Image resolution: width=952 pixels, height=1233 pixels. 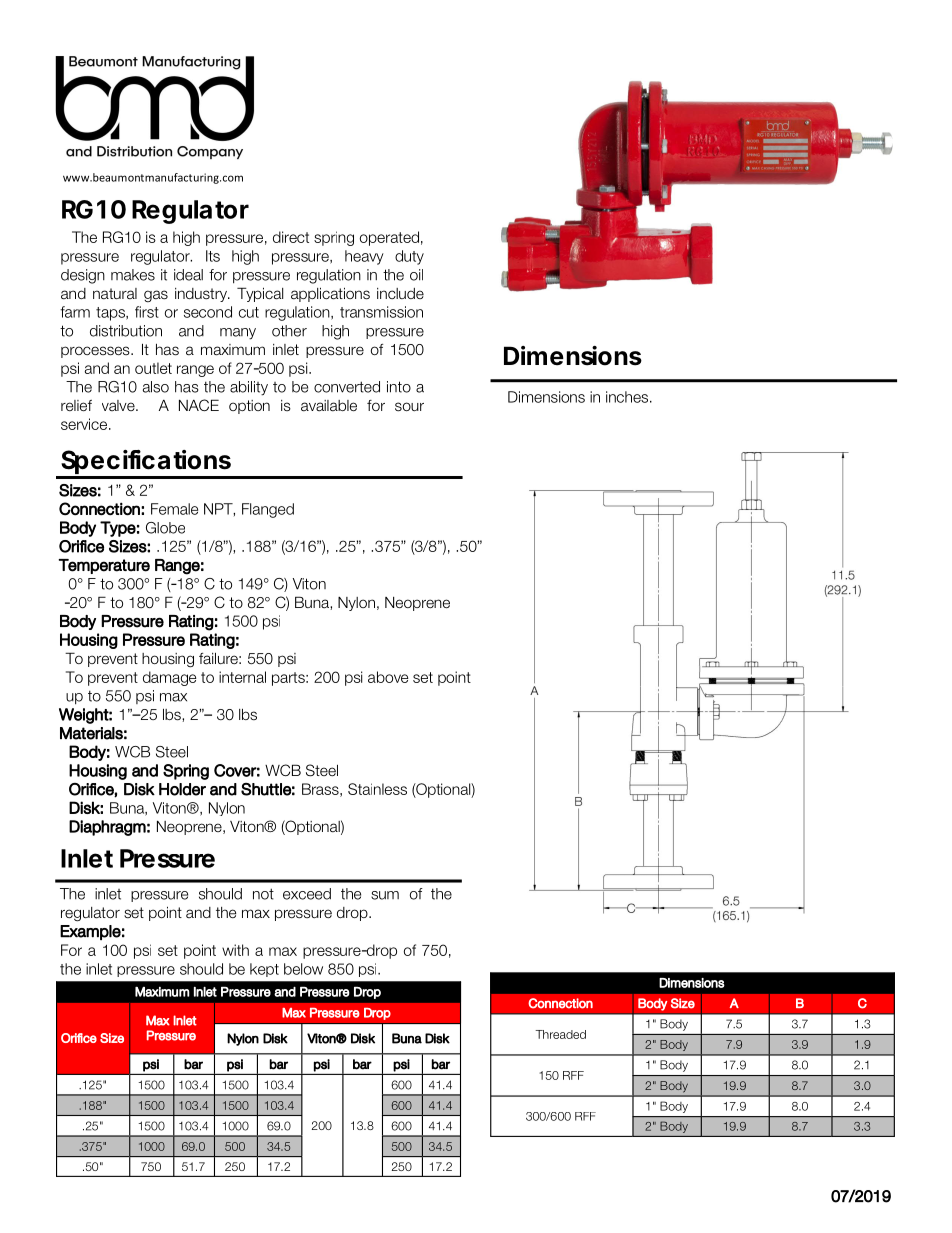 What do you see at coordinates (560, 1034) in the image?
I see `Threaded` at bounding box center [560, 1034].
